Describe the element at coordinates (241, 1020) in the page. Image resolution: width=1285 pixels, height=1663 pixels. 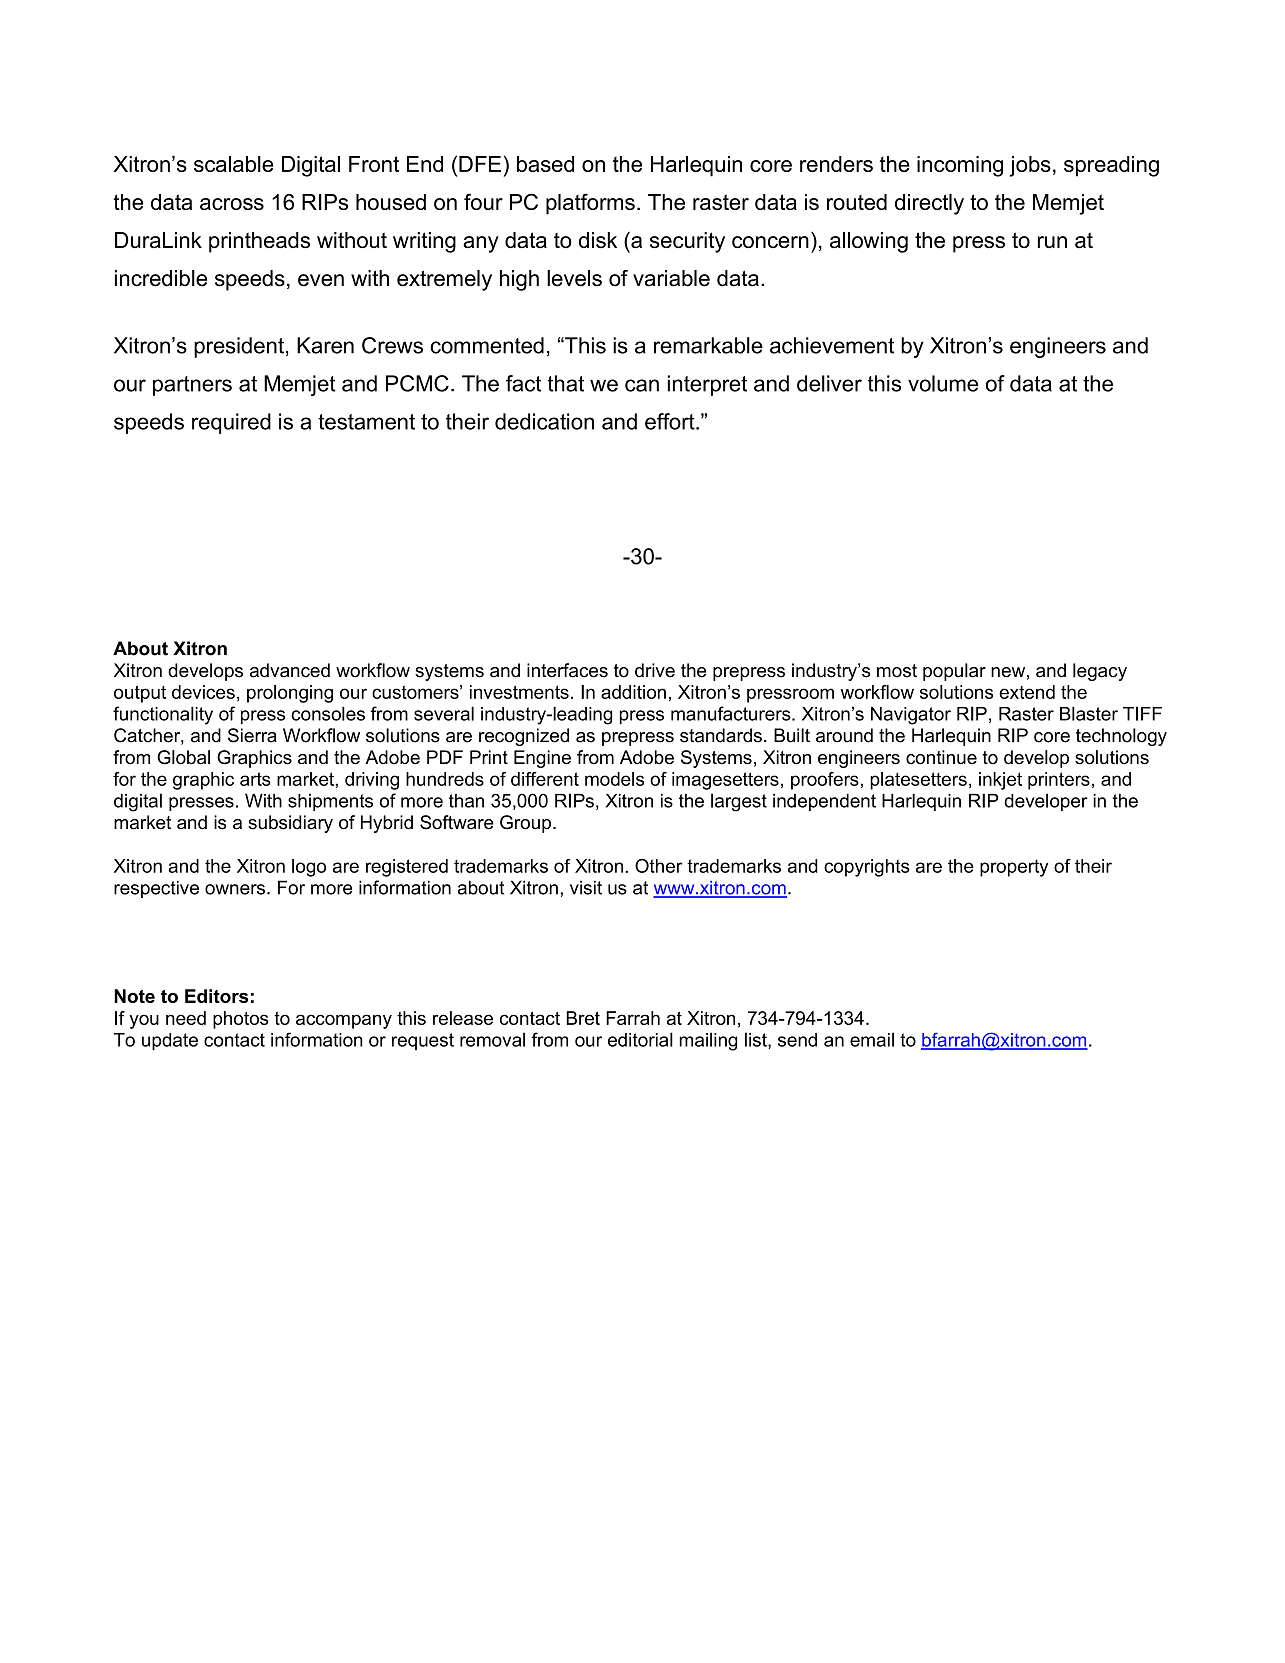
I see `photos` at that location.
